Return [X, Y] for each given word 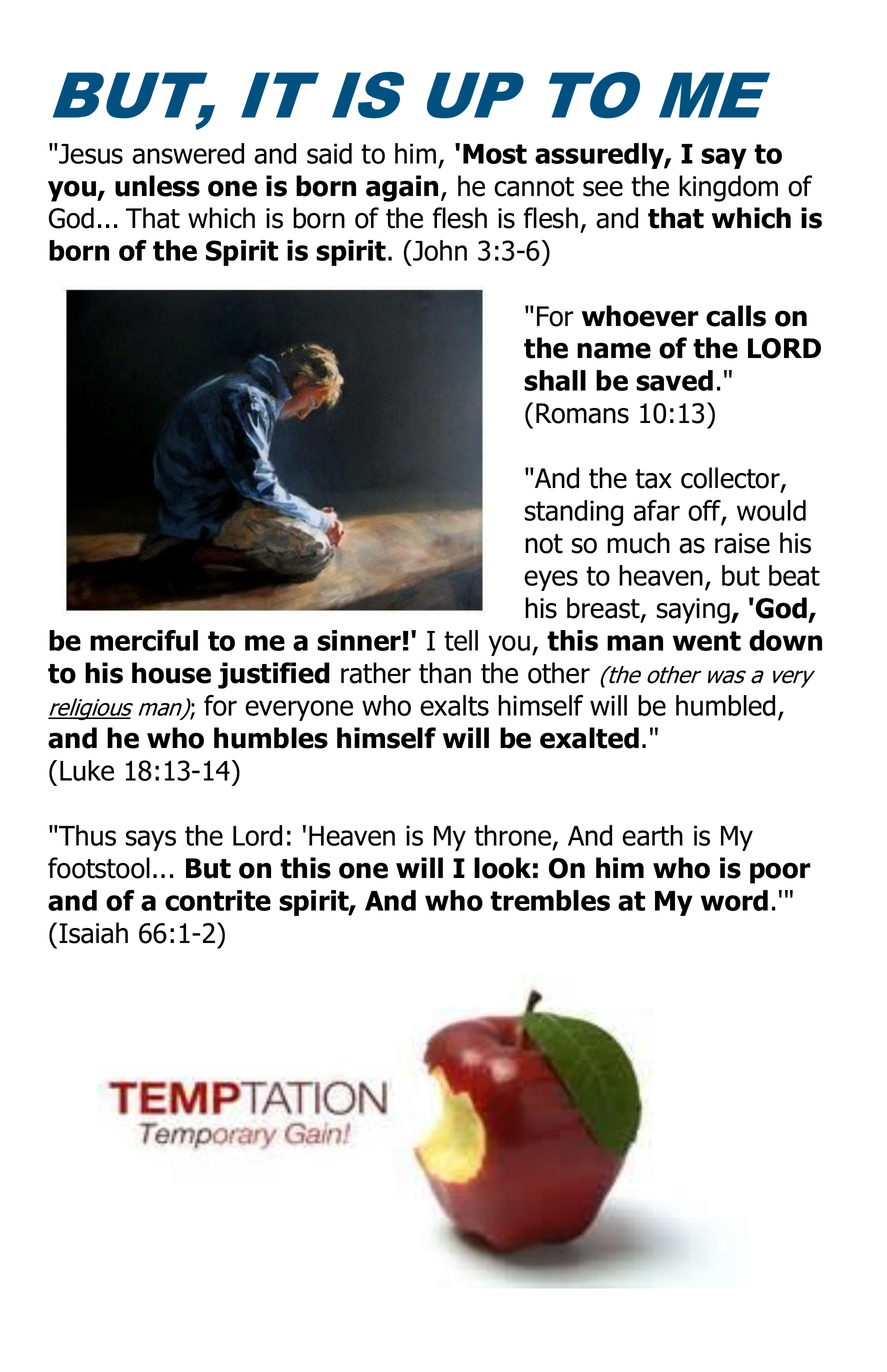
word [734, 900]
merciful [144, 640]
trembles [550, 900]
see [603, 189]
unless [157, 186]
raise [742, 543]
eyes [551, 580]
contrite [218, 900]
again [402, 188]
